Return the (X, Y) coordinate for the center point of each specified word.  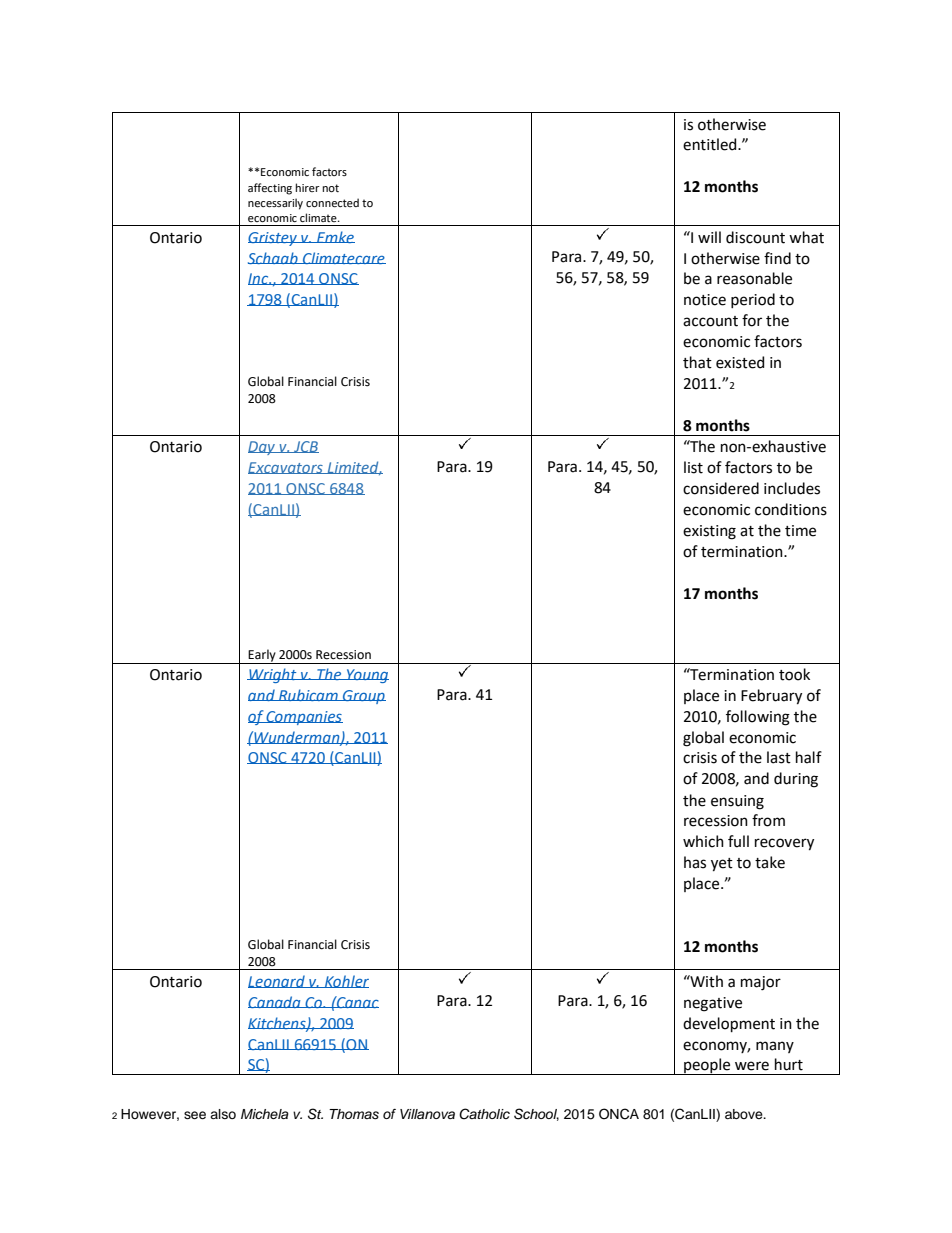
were (752, 1066)
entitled (711, 144)
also (223, 1114)
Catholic (484, 1114)
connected (332, 202)
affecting (270, 189)
